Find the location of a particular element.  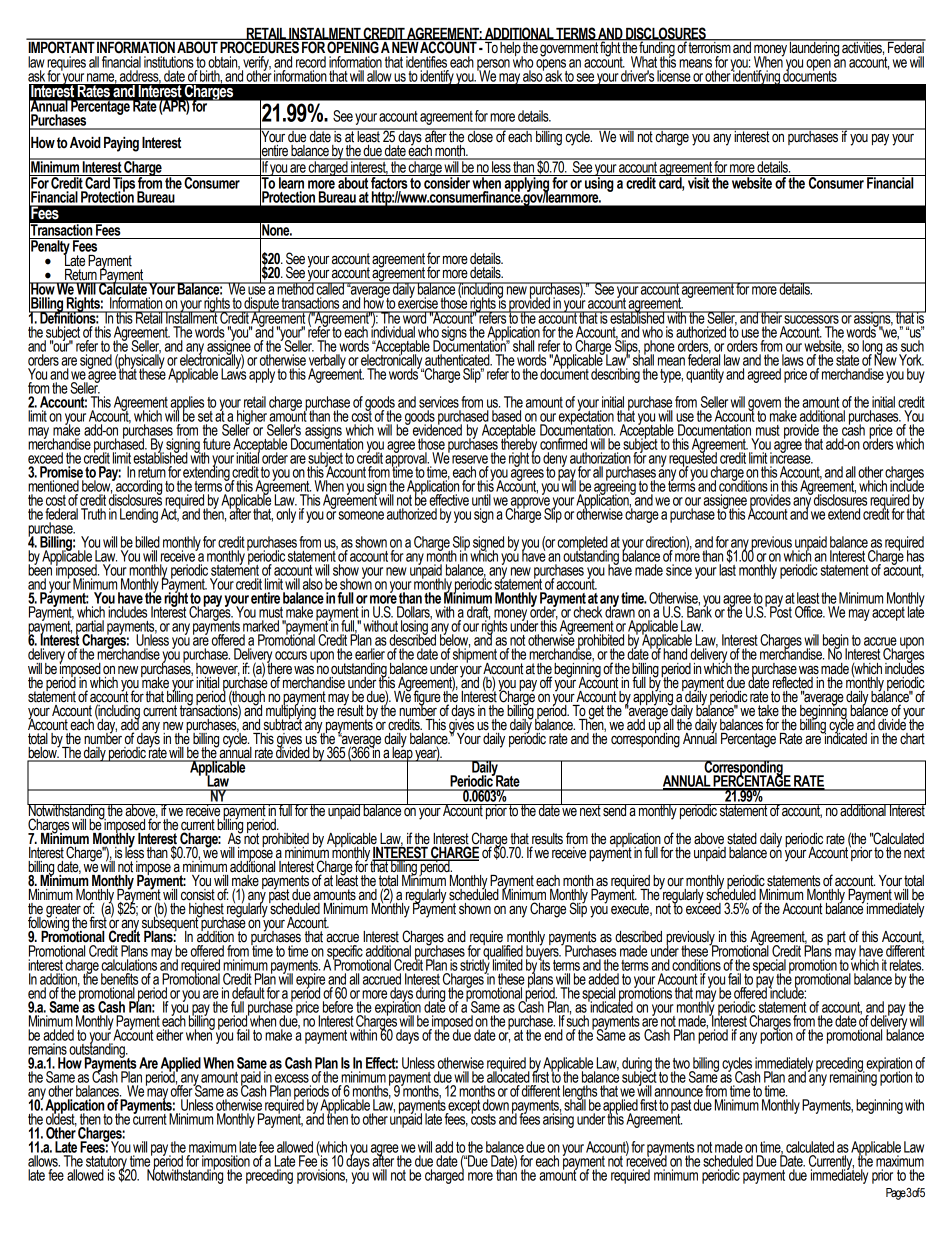

someone is located at coordinates (361, 515).
